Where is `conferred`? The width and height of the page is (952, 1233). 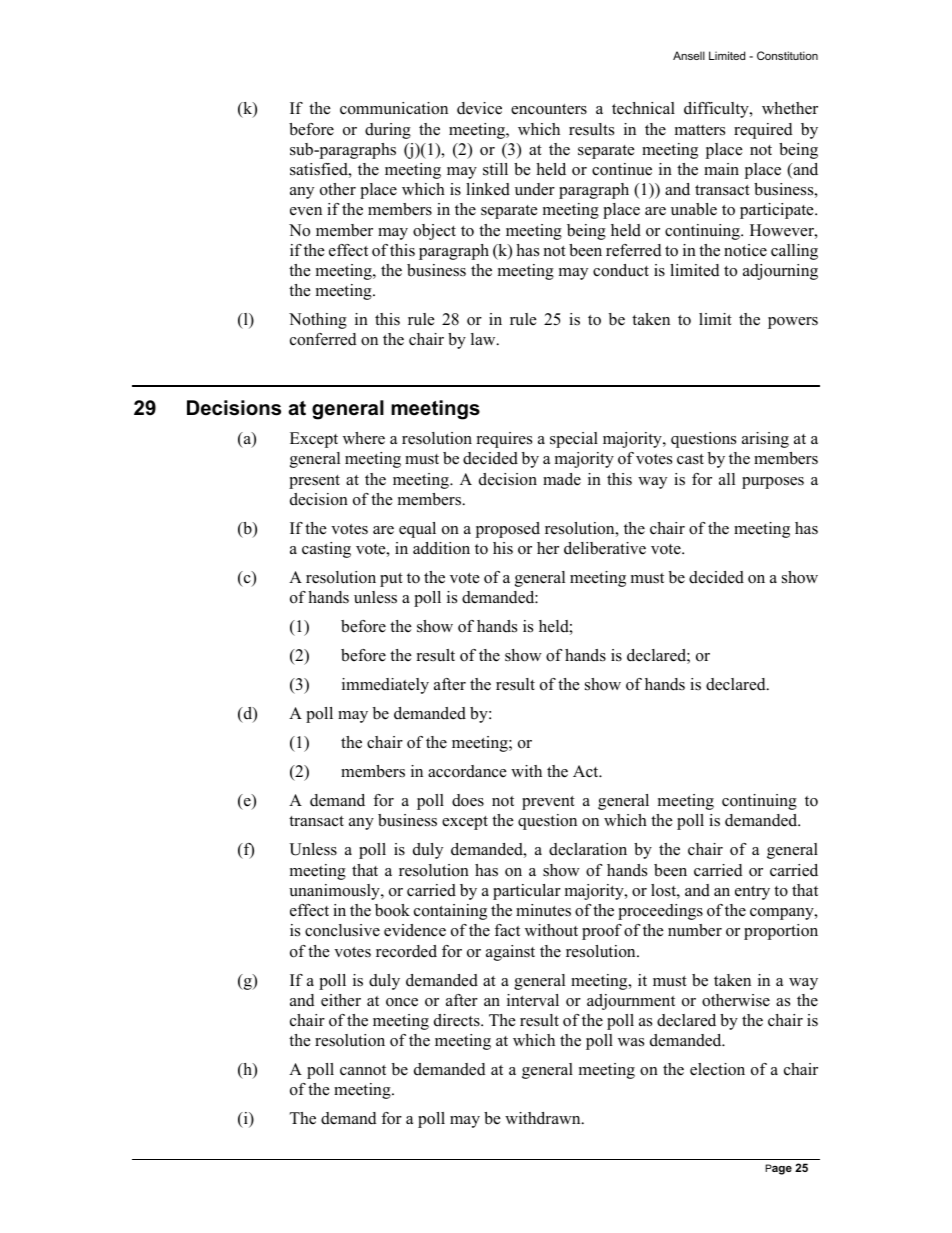
conferred is located at coordinates (323, 339).
